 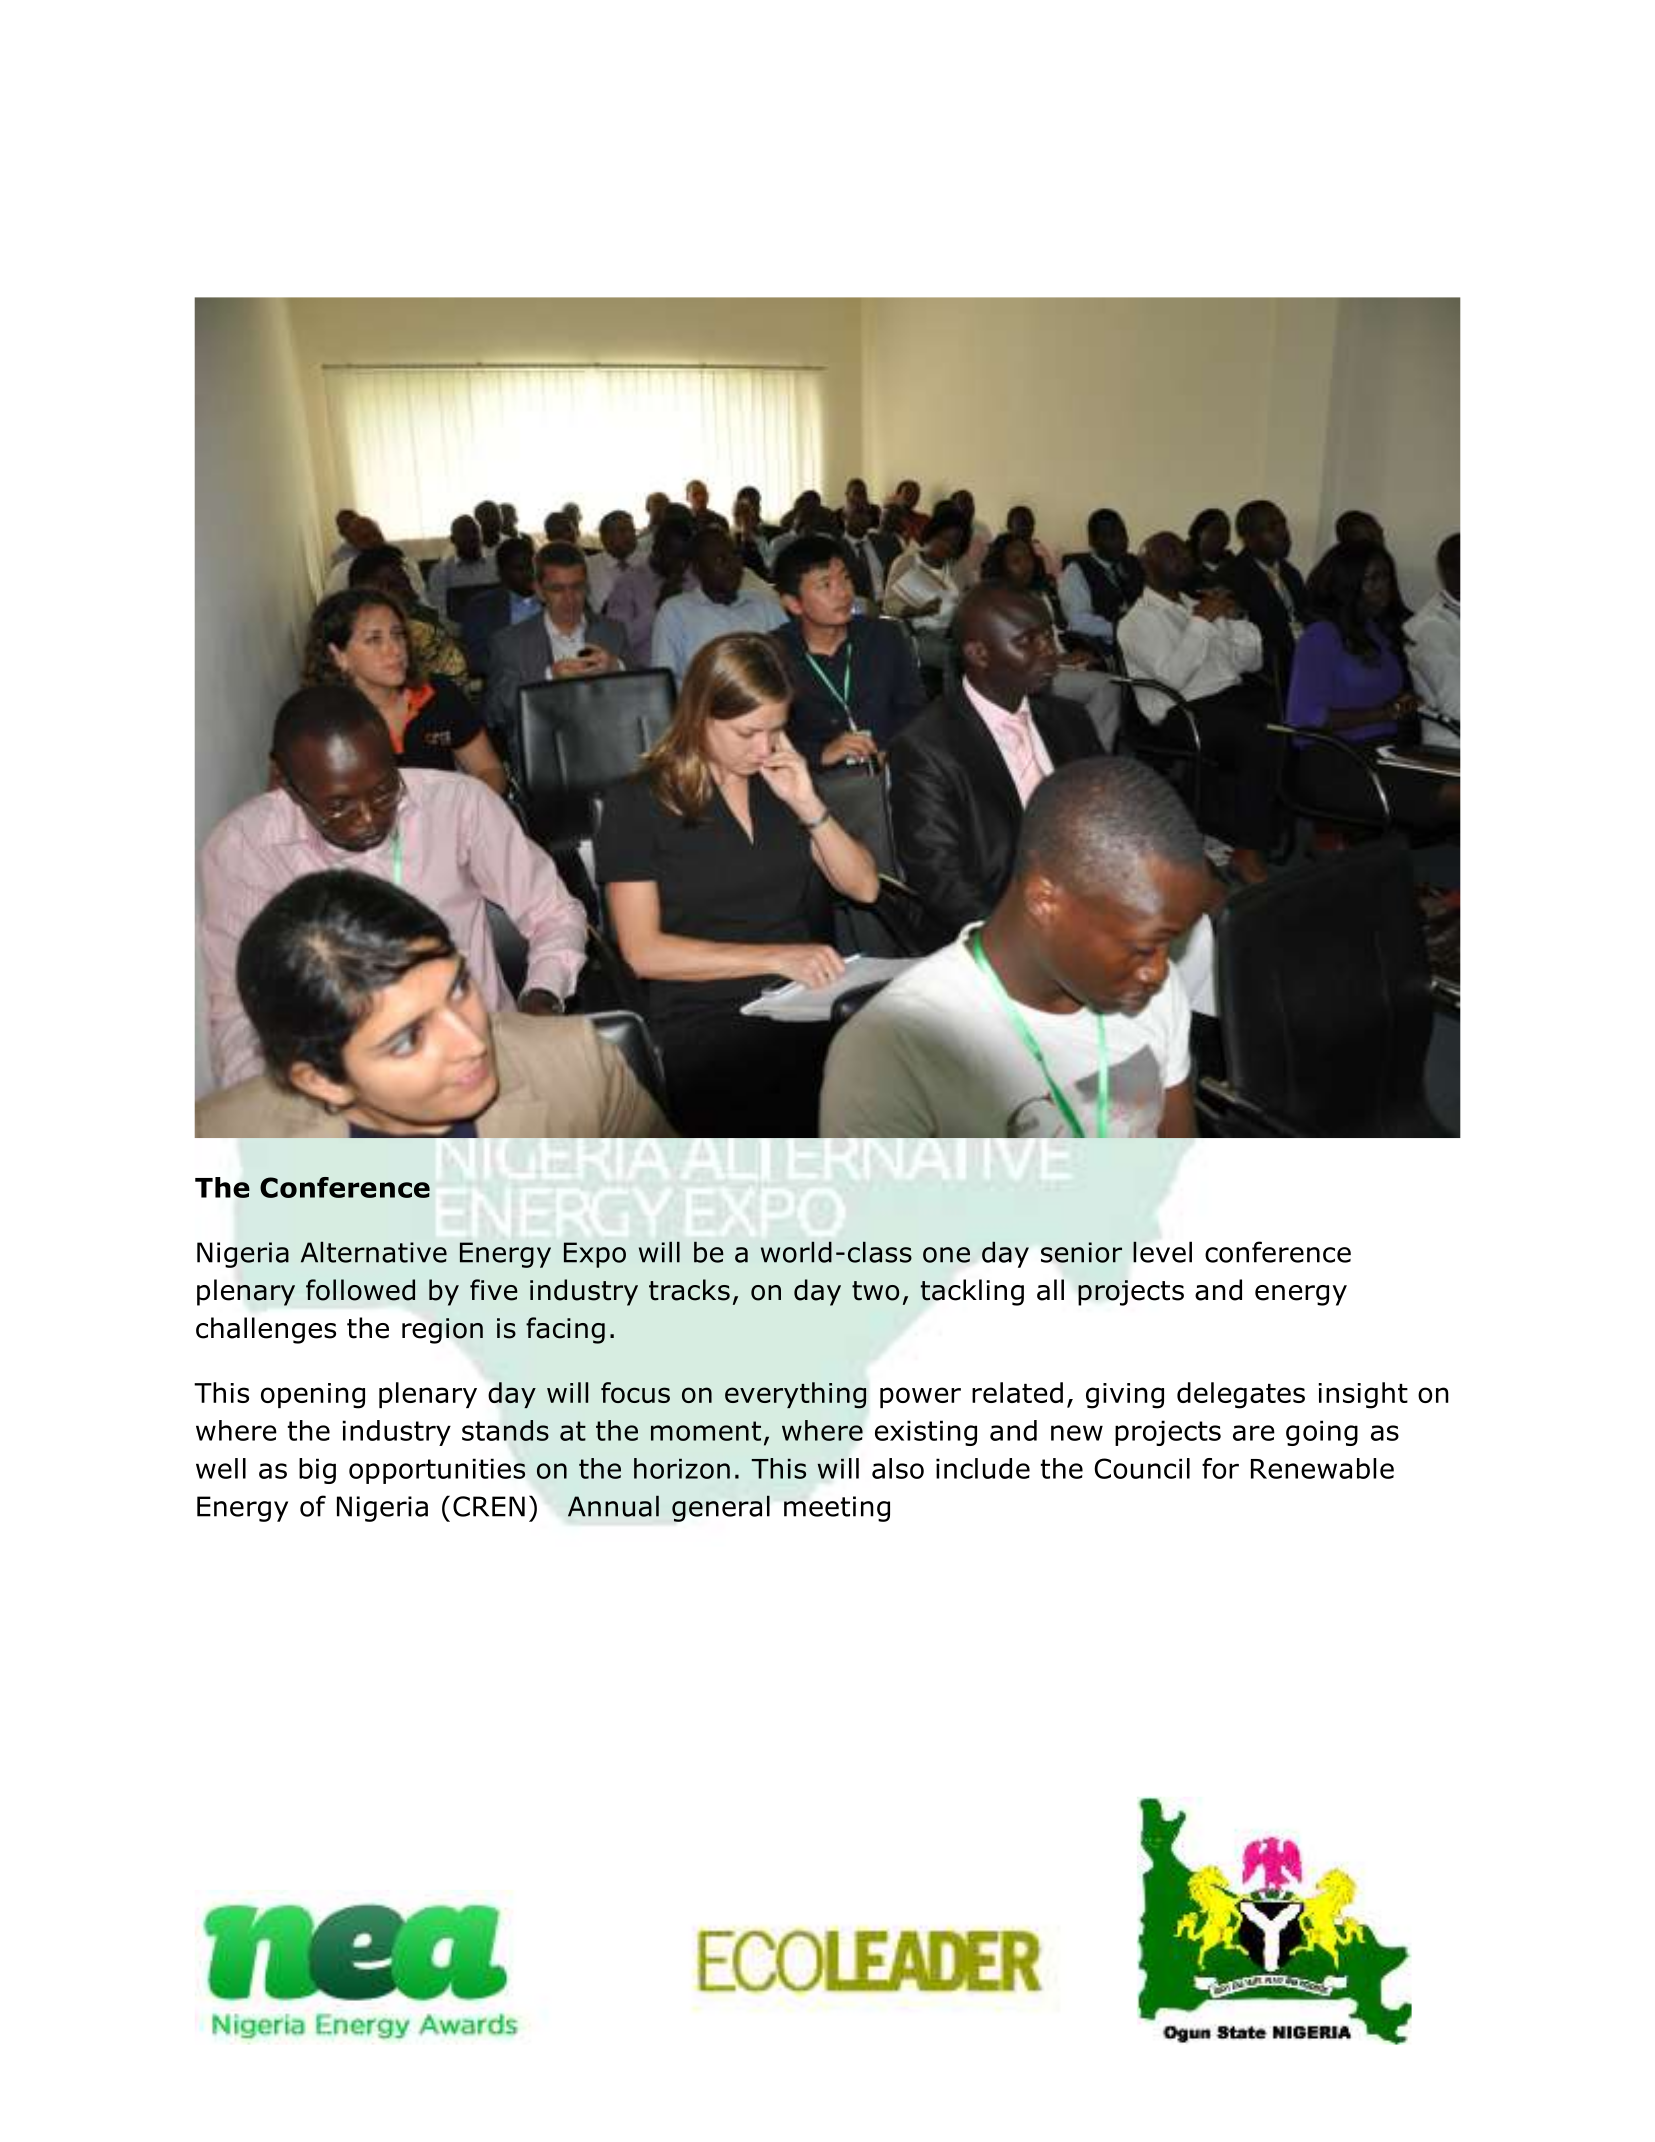 I want to click on level, so click(x=1162, y=1252).
